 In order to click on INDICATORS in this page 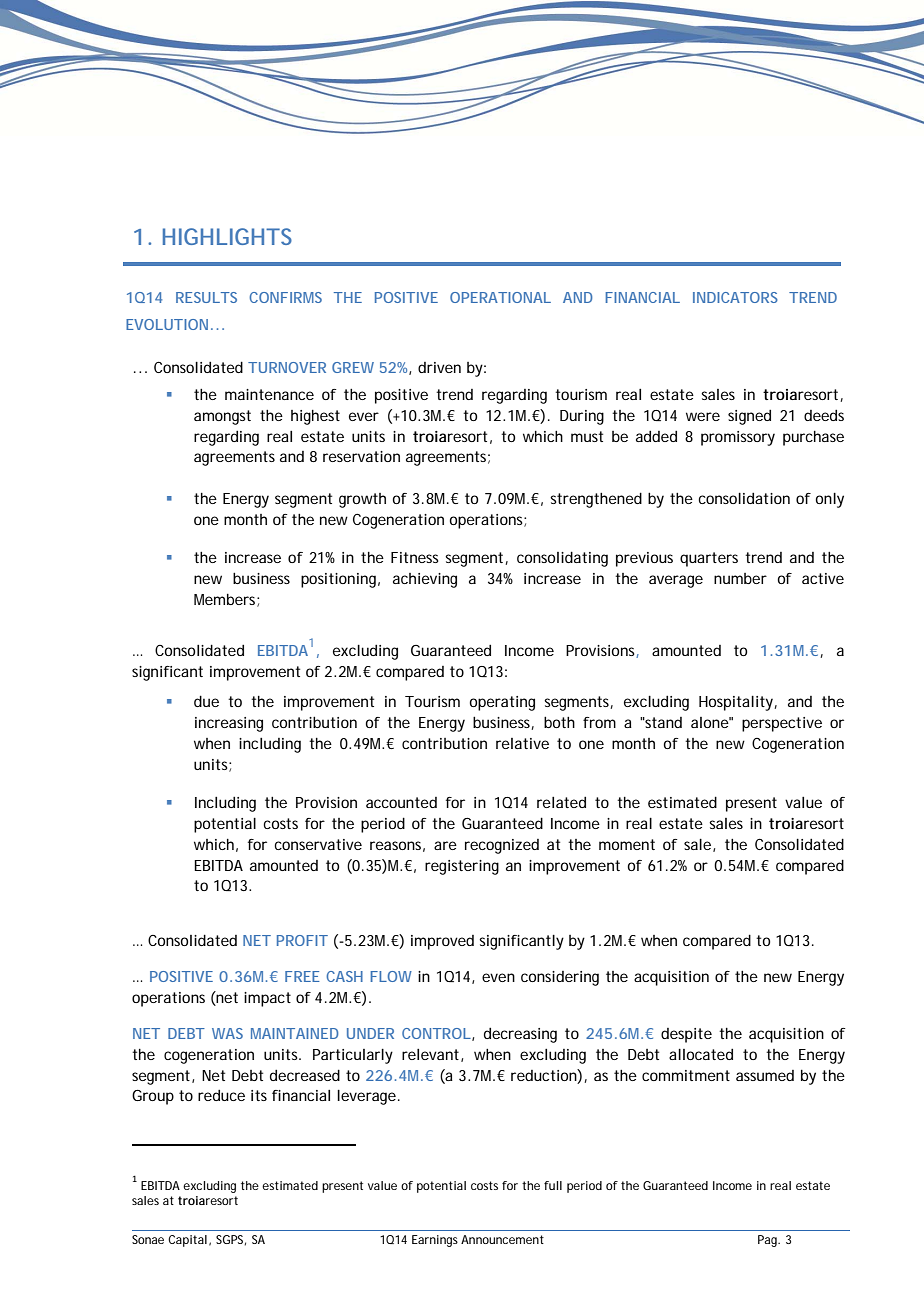, I will do `click(735, 297)`.
